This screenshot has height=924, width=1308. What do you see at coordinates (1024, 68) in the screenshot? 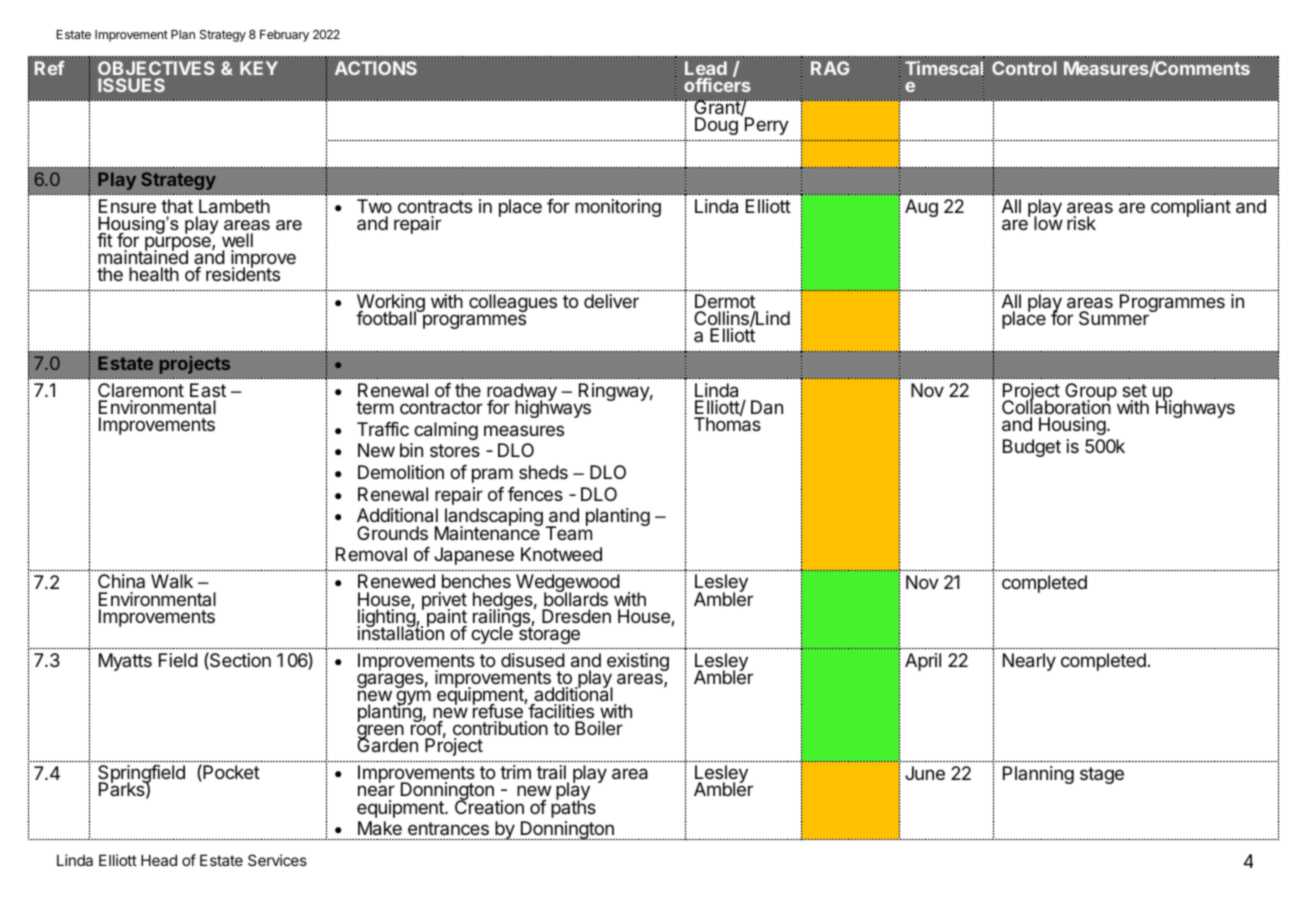
I see `Control` at bounding box center [1024, 68].
